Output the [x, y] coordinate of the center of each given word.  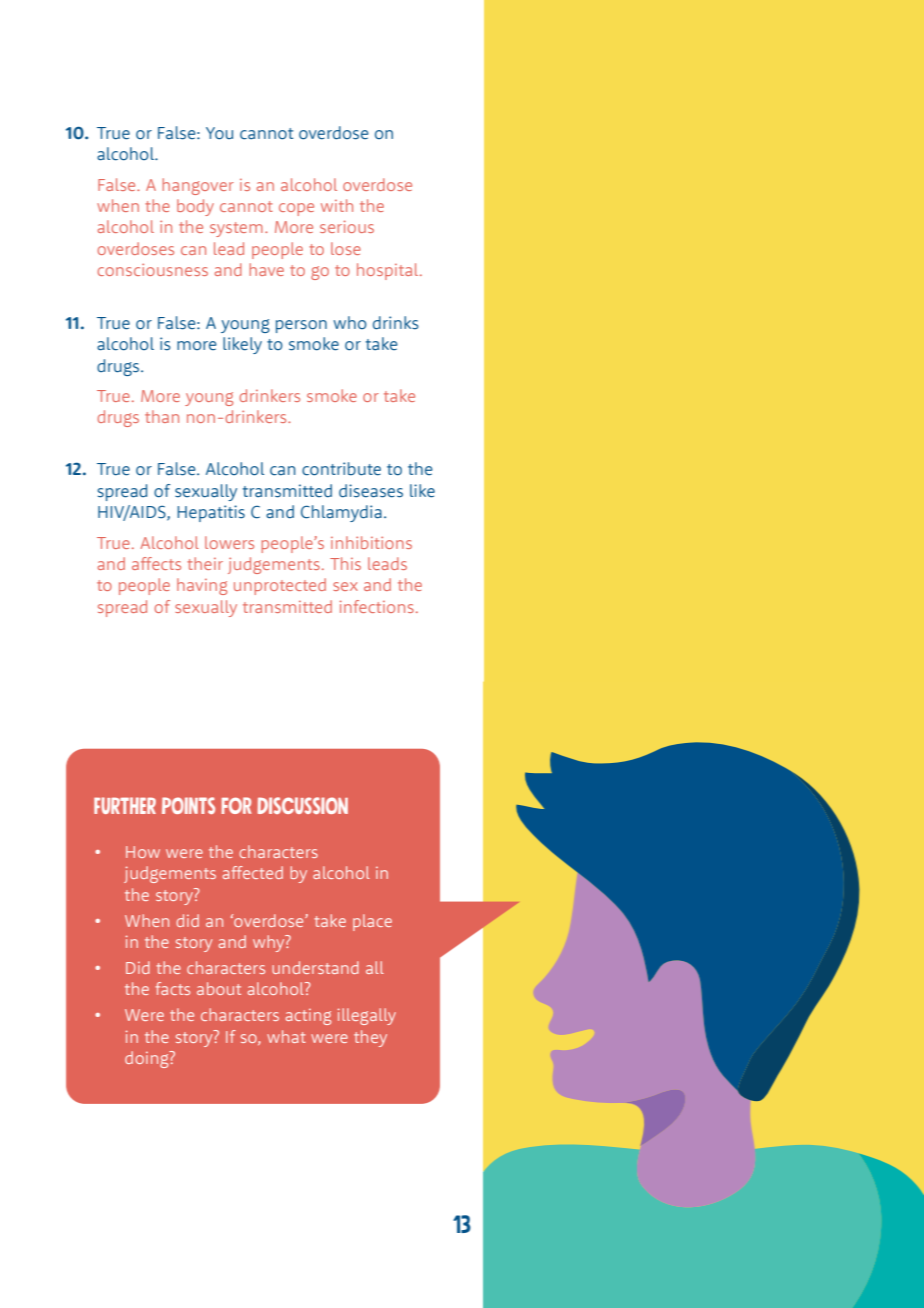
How [143, 852]
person [301, 326]
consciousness [152, 269]
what [286, 1036]
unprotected [280, 586]
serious [347, 226]
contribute [341, 469]
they [370, 1038]
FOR [236, 805]
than [162, 416]
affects [156, 563]
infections [377, 606]
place [372, 922]
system [236, 229]
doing [148, 1059]
